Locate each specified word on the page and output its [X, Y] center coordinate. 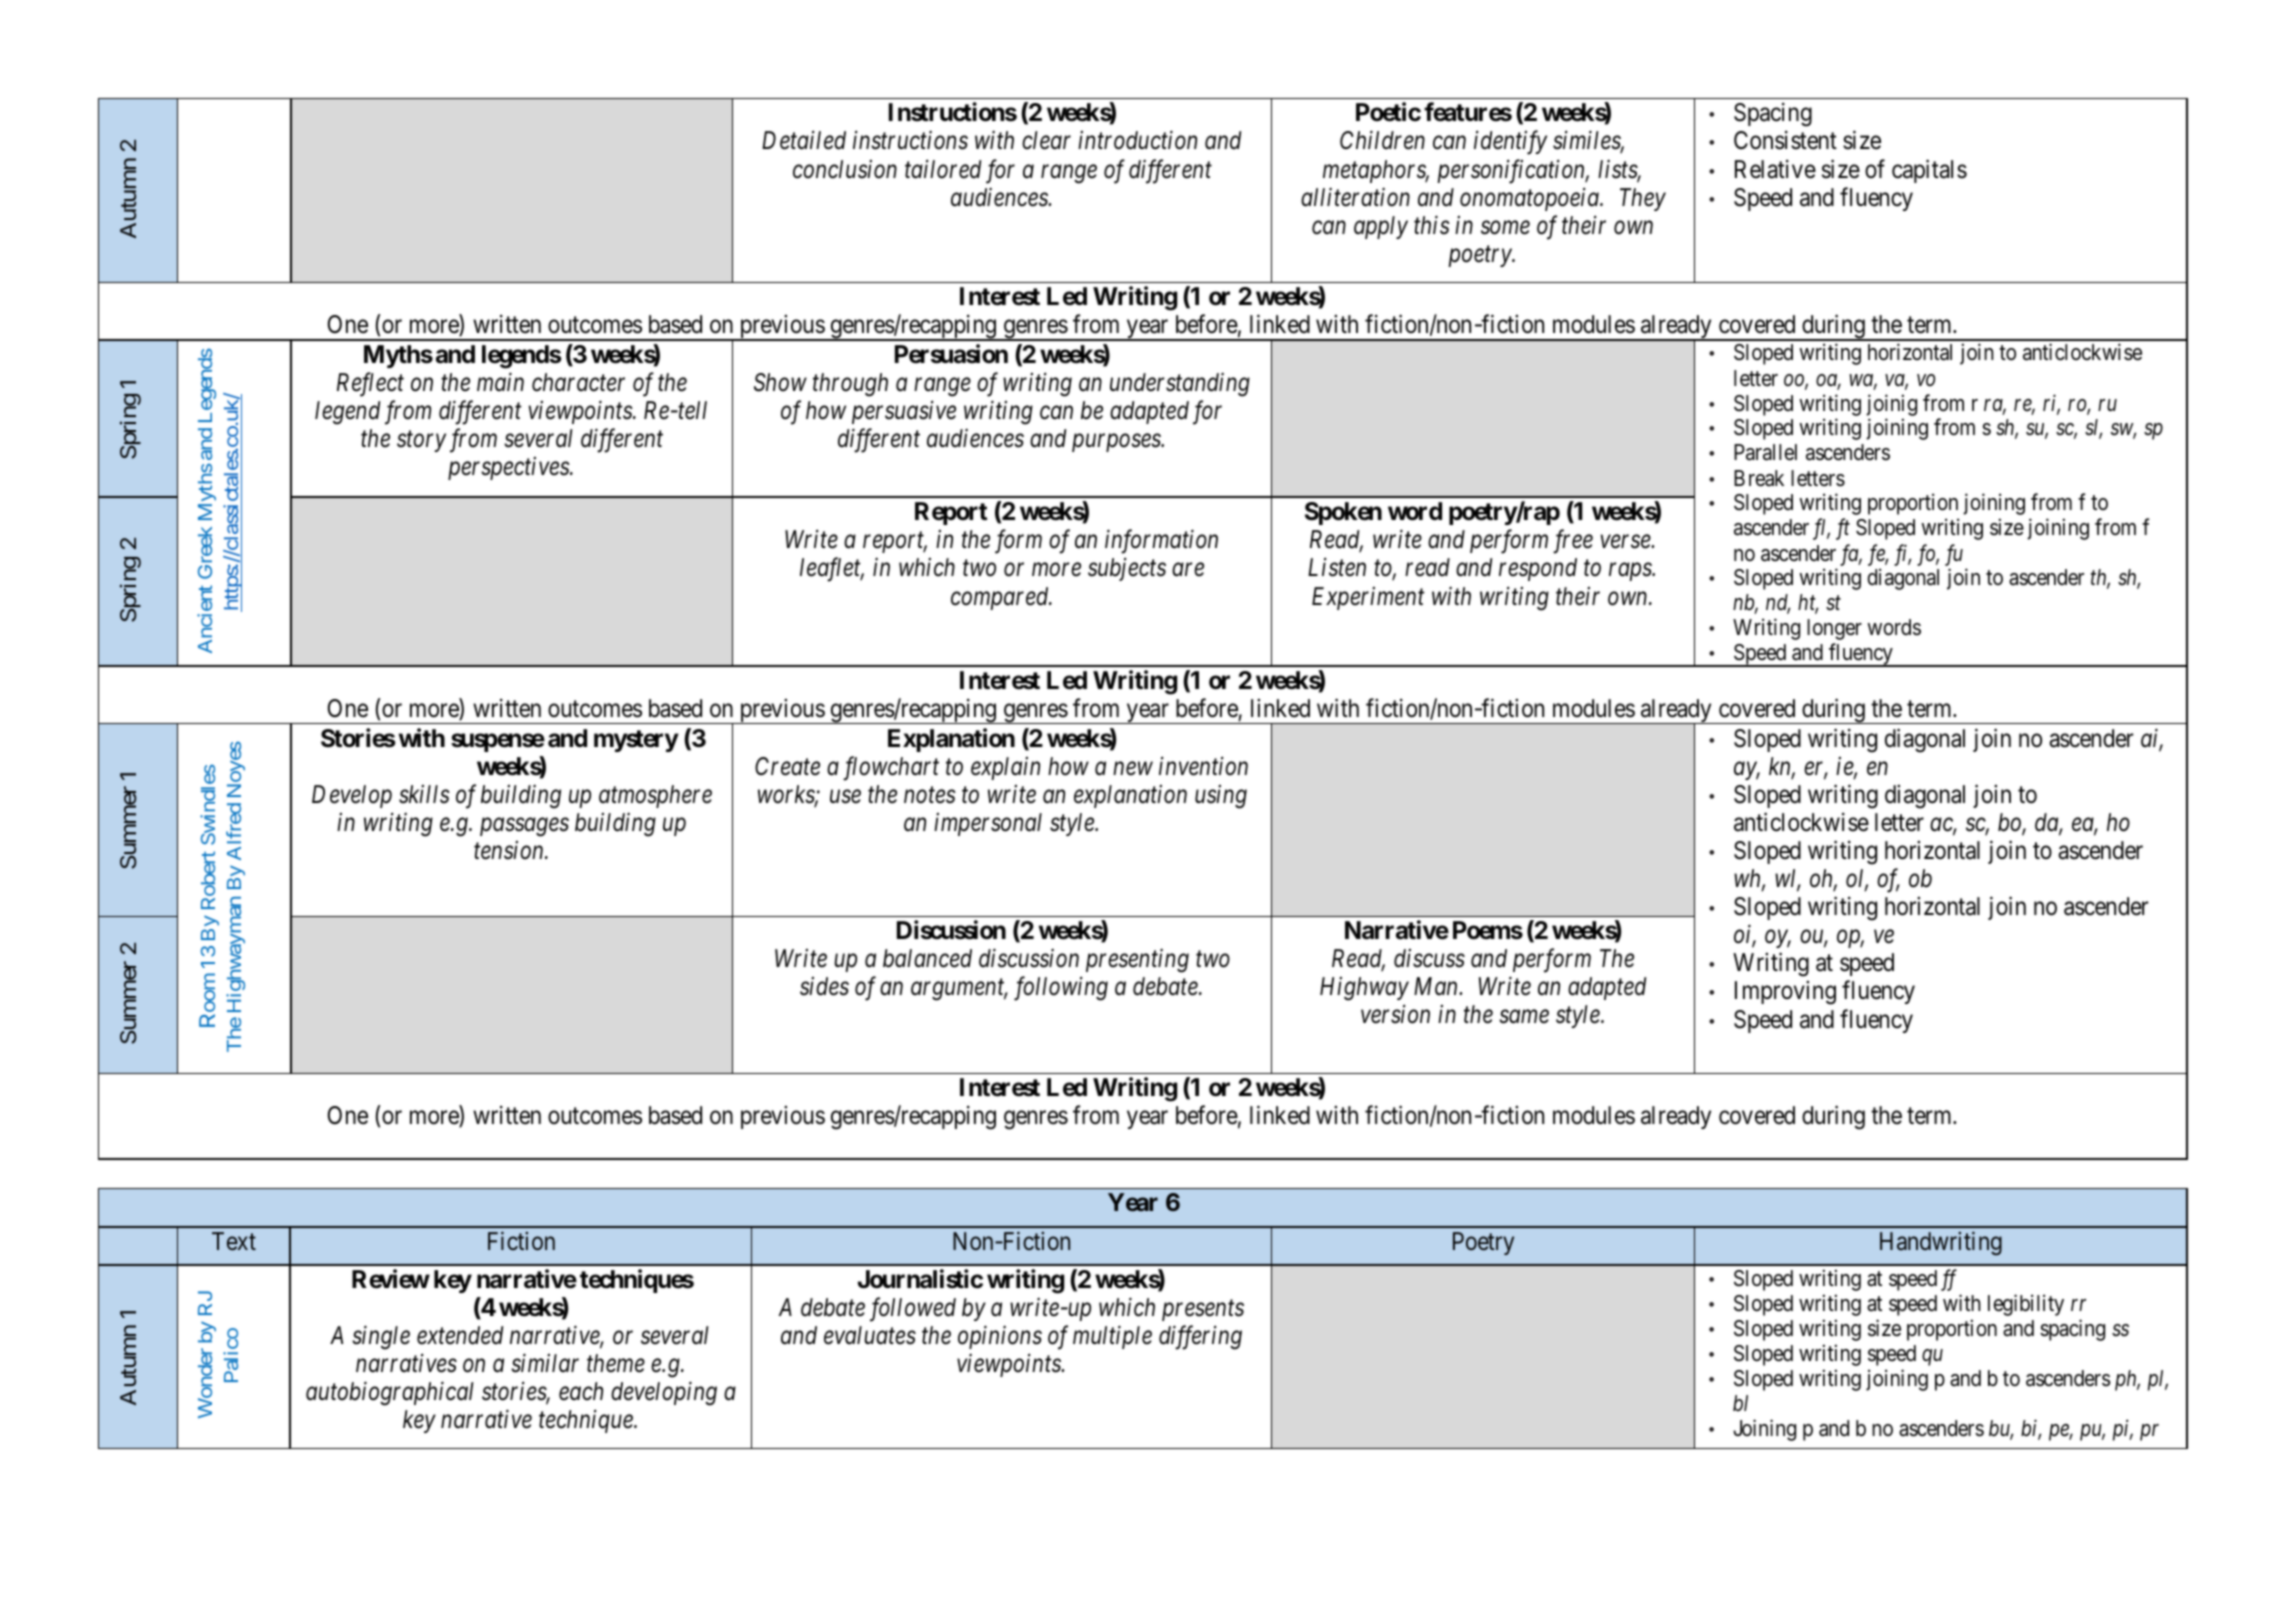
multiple [1112, 1337]
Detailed [804, 140]
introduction [1137, 140]
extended [460, 1335]
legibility [2026, 1305]
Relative [1775, 169]
